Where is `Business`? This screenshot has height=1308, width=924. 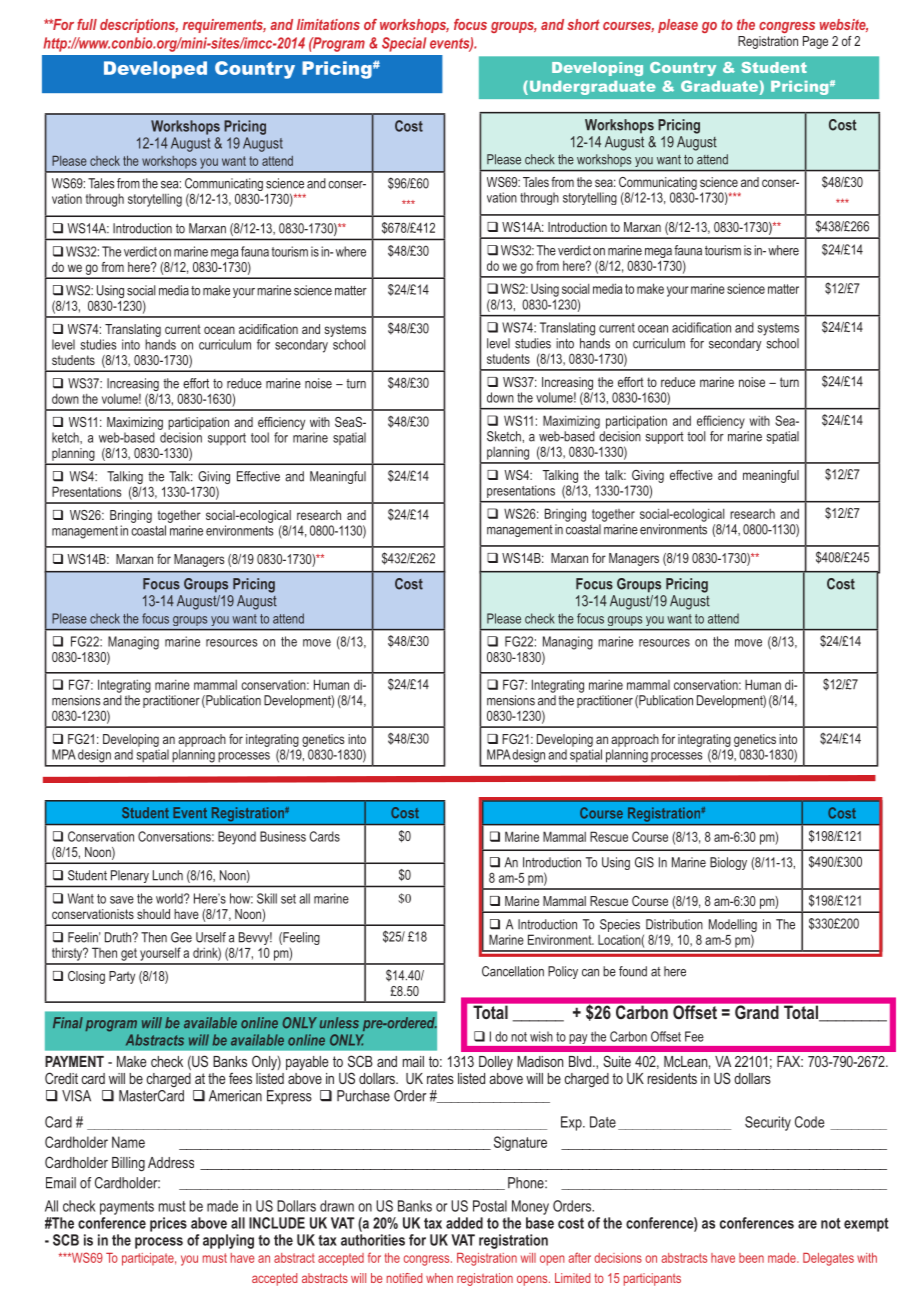
Business is located at coordinates (283, 836).
